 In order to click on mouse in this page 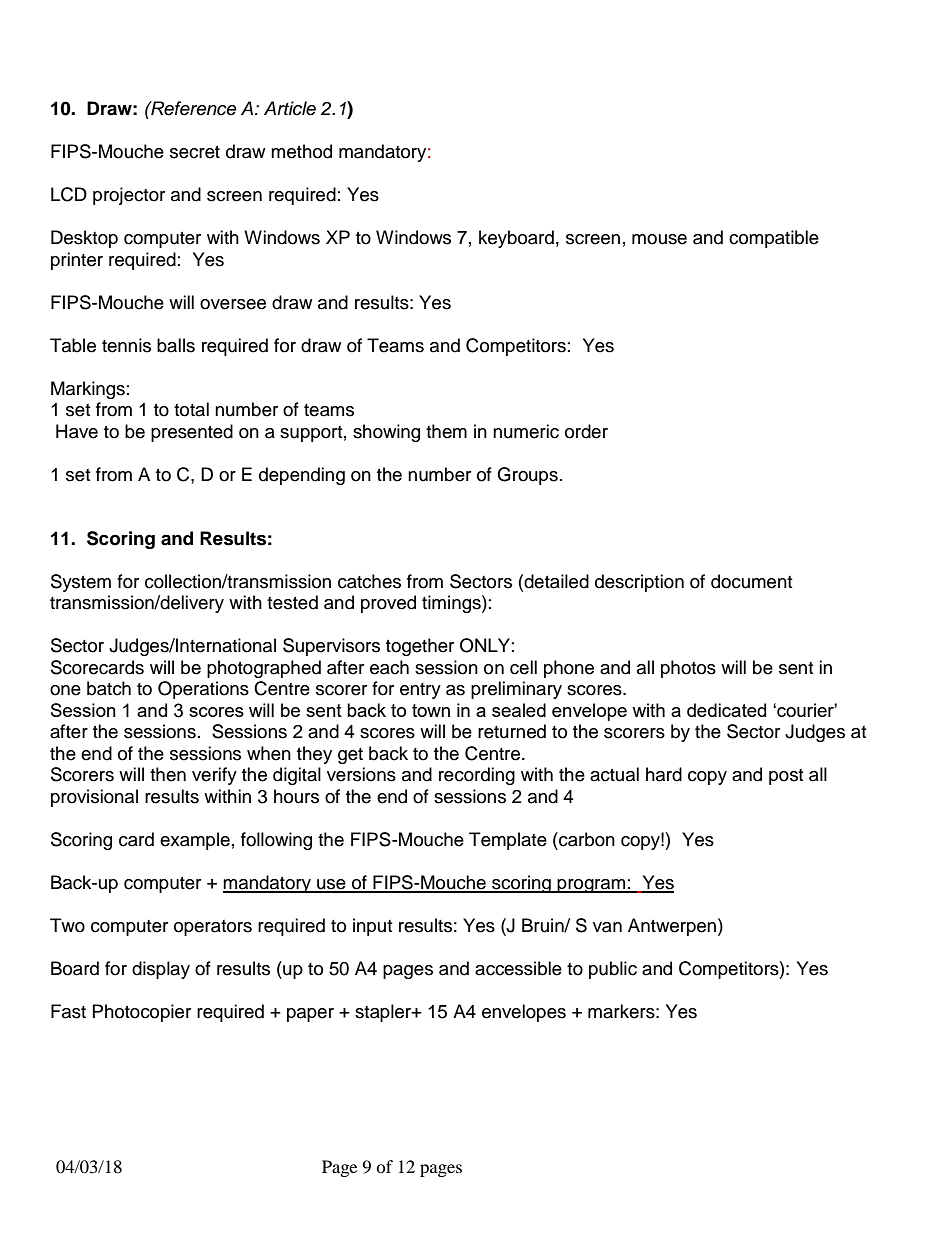, I will do `click(659, 239)`.
